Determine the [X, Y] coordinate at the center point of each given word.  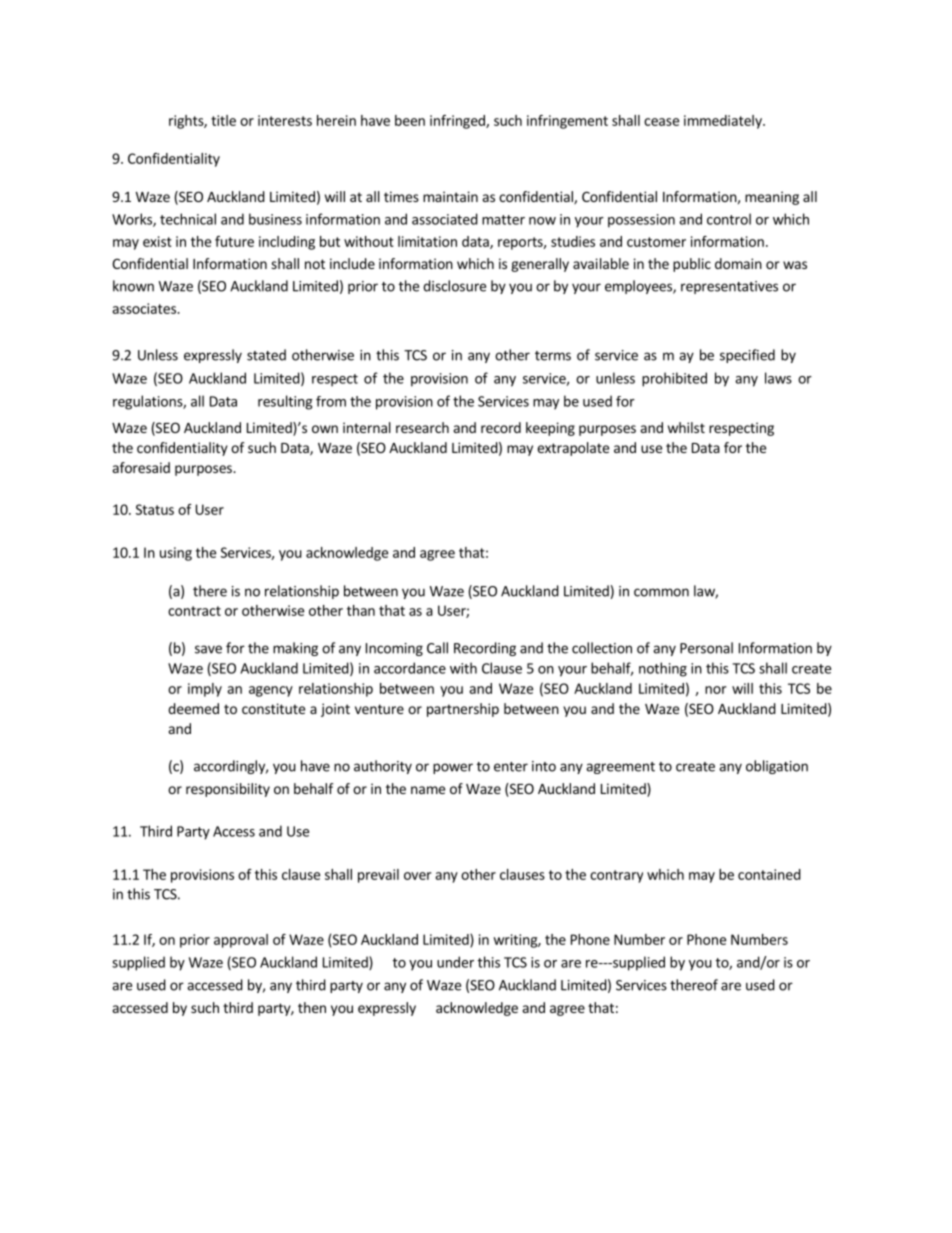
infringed [458, 122]
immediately [724, 122]
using [176, 554]
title [223, 120]
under [455, 962]
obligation [777, 767]
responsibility [228, 790]
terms [553, 356]
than [361, 610]
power [453, 768]
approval [241, 941]
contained [769, 874]
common [661, 592]
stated [266, 355]
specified [747, 356]
